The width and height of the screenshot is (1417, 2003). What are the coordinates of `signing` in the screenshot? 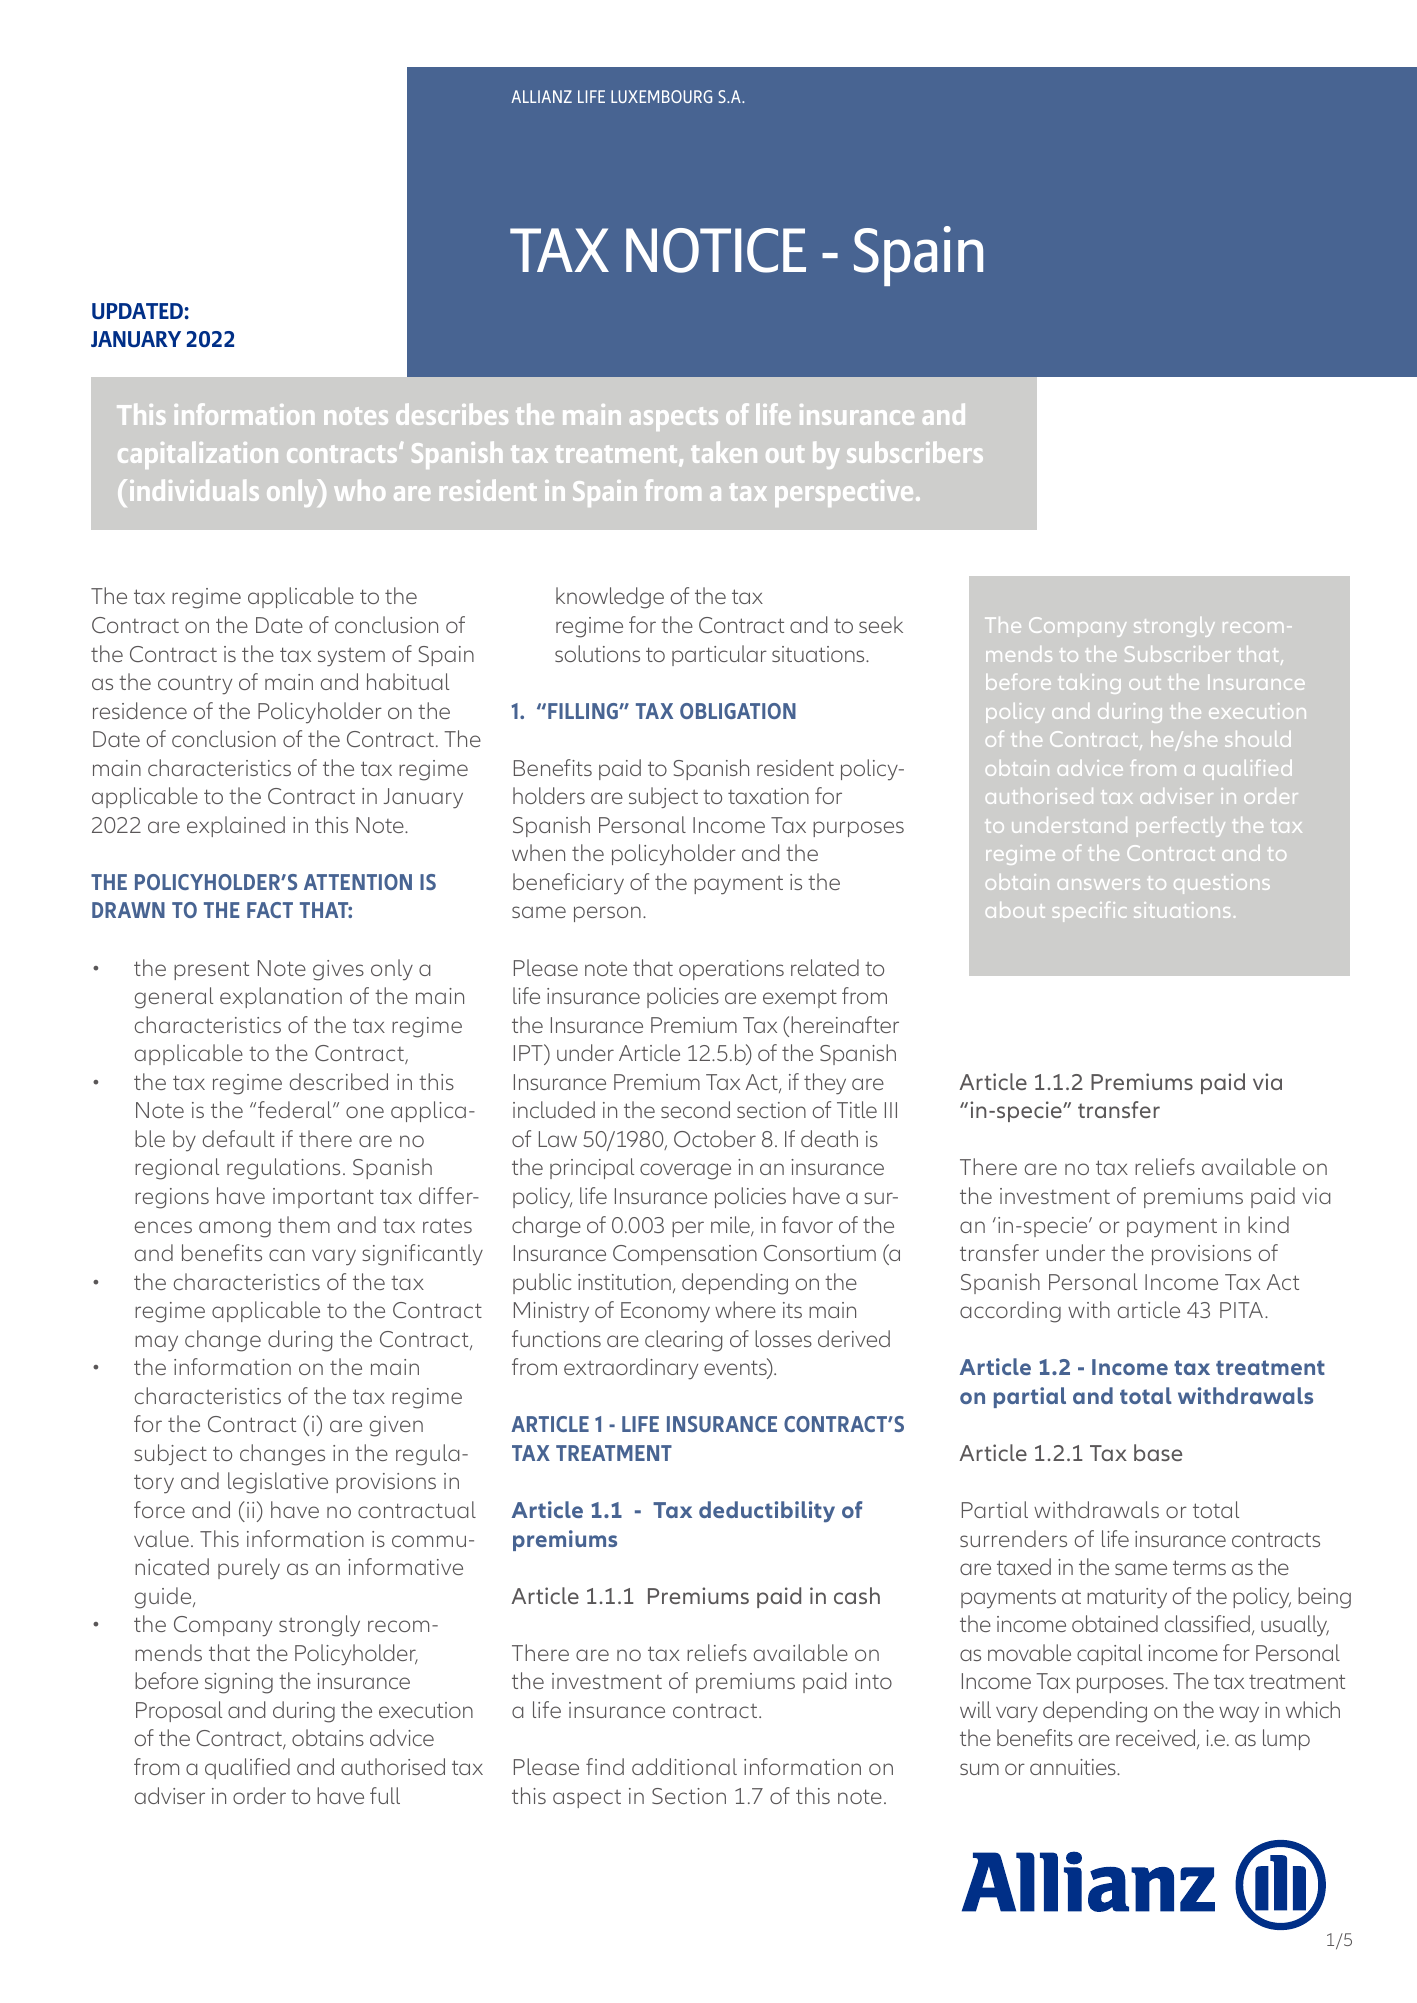 It's located at (239, 1683).
